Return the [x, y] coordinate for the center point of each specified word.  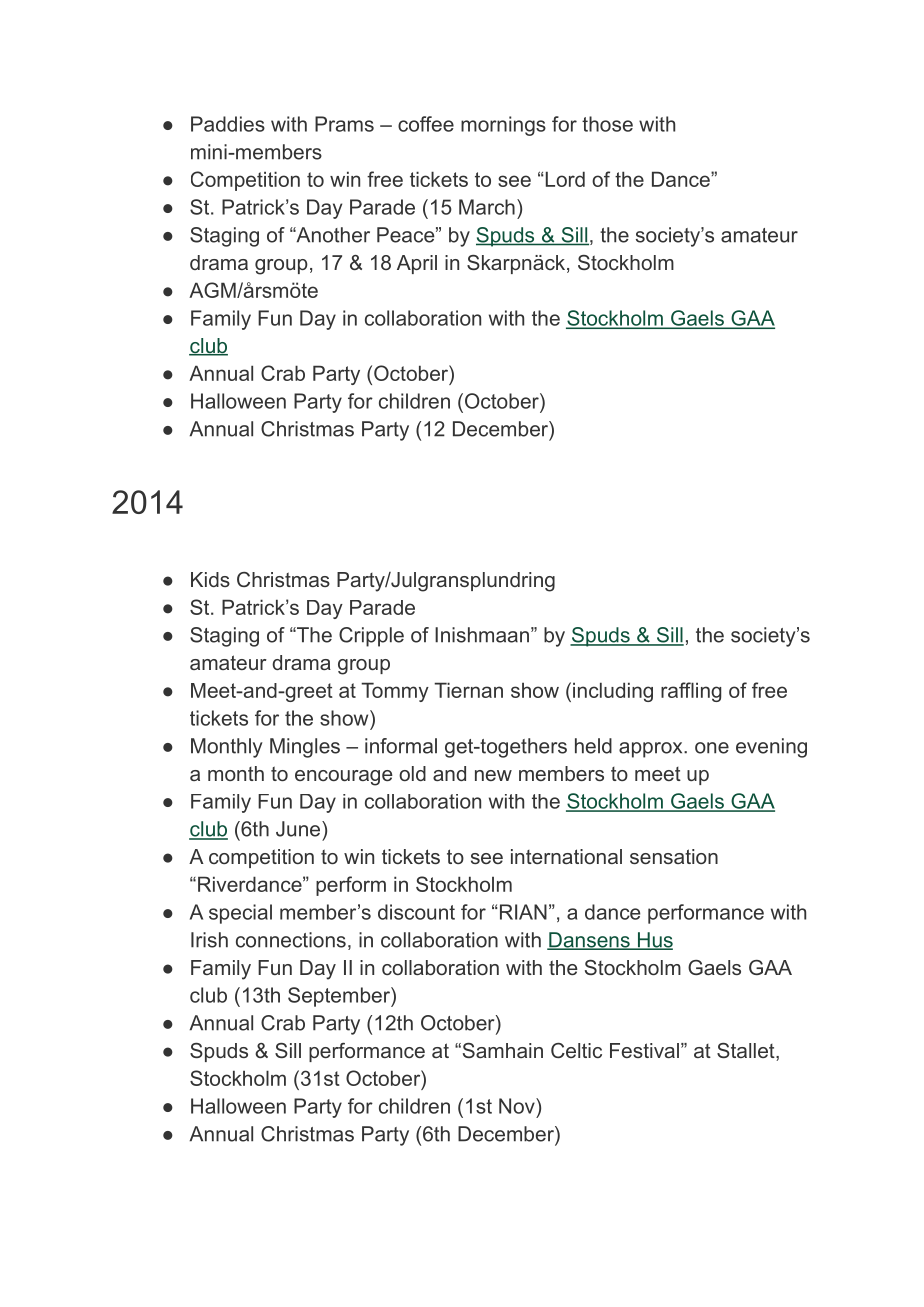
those [607, 124]
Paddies [228, 124]
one [712, 748]
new [493, 775]
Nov [518, 1106]
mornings [503, 126]
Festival [644, 1050]
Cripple [371, 637]
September [340, 997]
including [613, 692]
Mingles [305, 748]
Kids [210, 579]
